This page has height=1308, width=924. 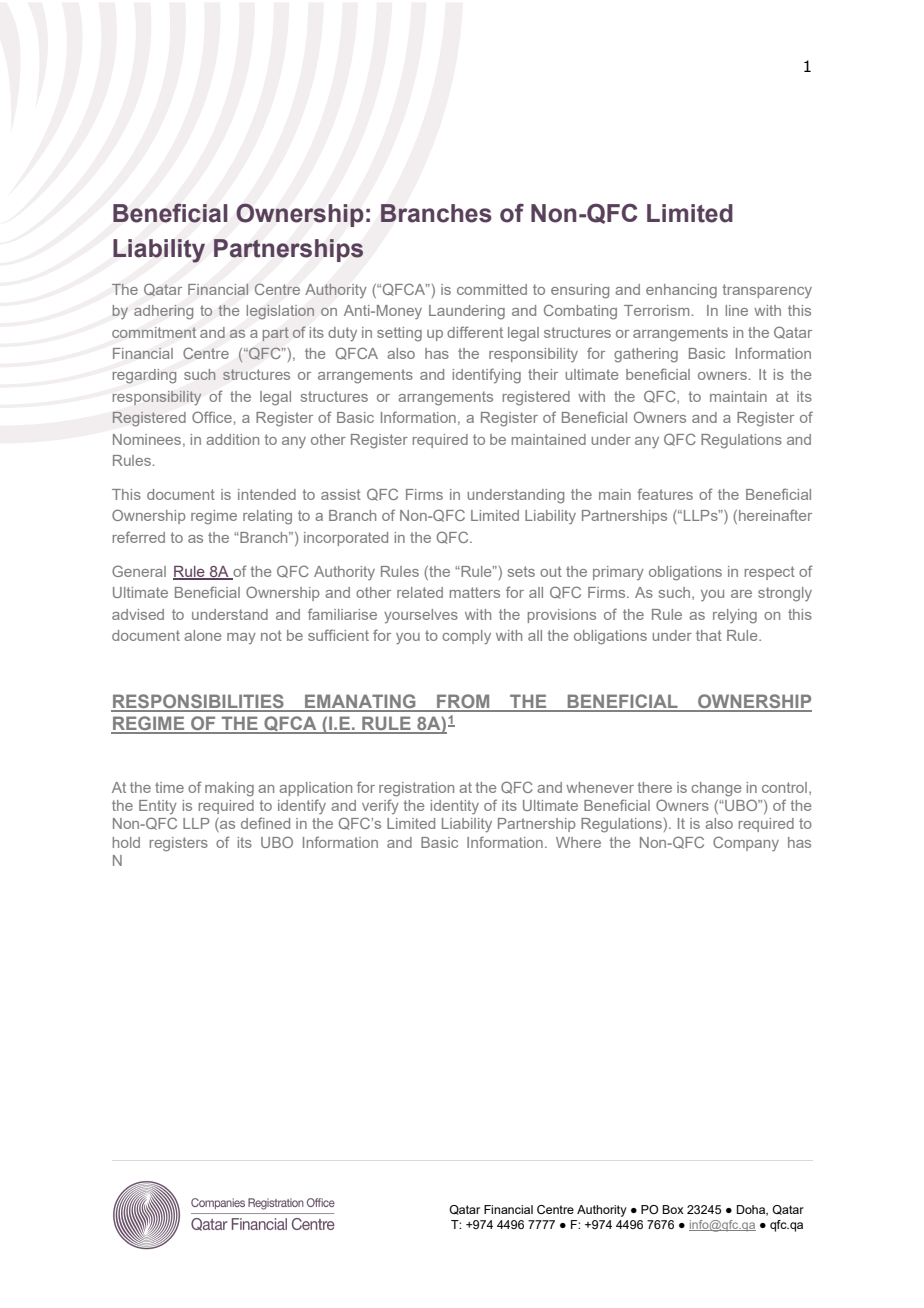 I want to click on Where, so click(x=578, y=842).
